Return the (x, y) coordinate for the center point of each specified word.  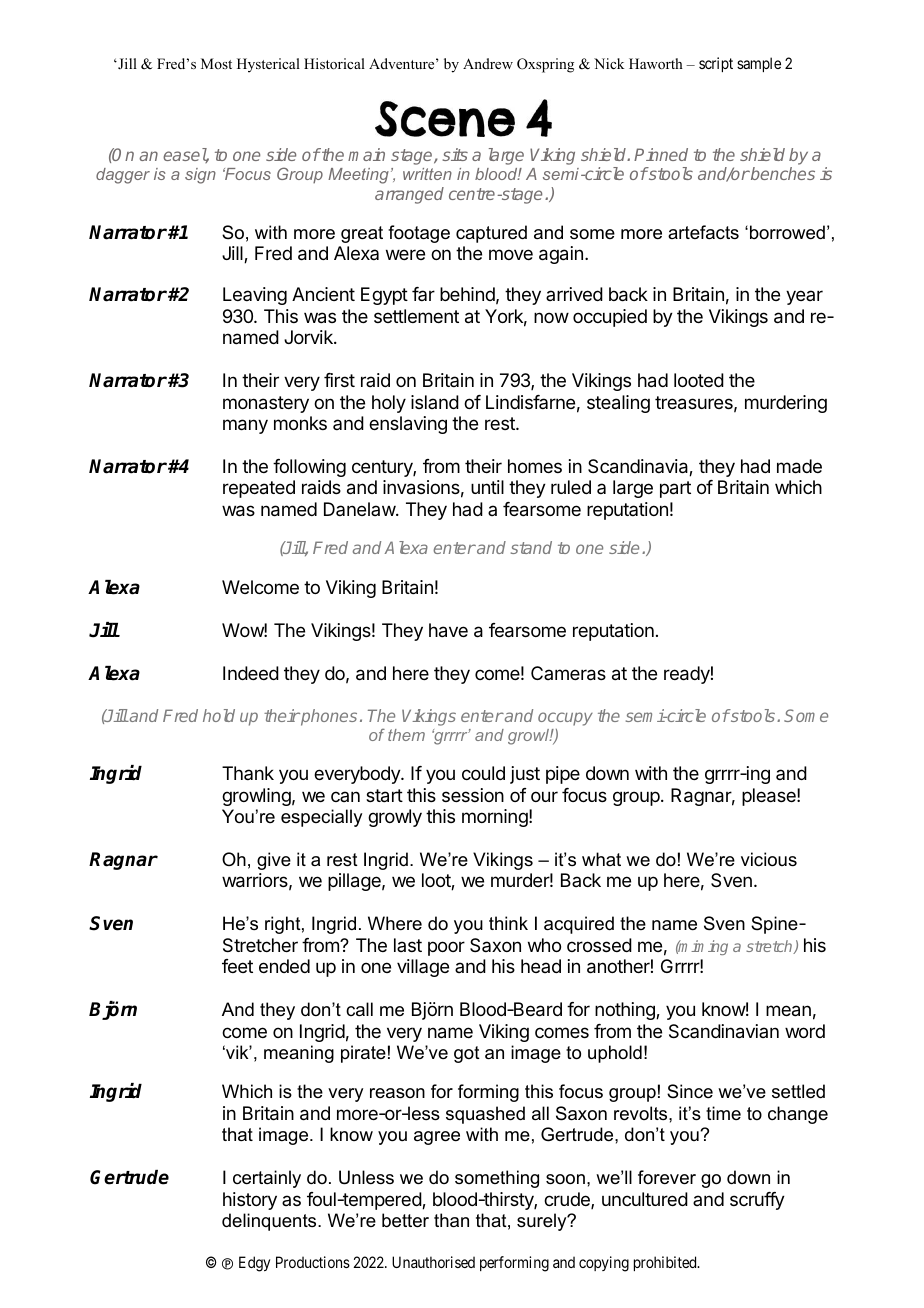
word (805, 1031)
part (675, 489)
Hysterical (268, 65)
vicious (769, 859)
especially (321, 818)
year (804, 297)
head (541, 966)
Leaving (255, 296)
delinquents (270, 1222)
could (483, 773)
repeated (259, 489)
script (716, 64)
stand (531, 547)
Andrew (488, 63)
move (511, 254)
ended (284, 966)
